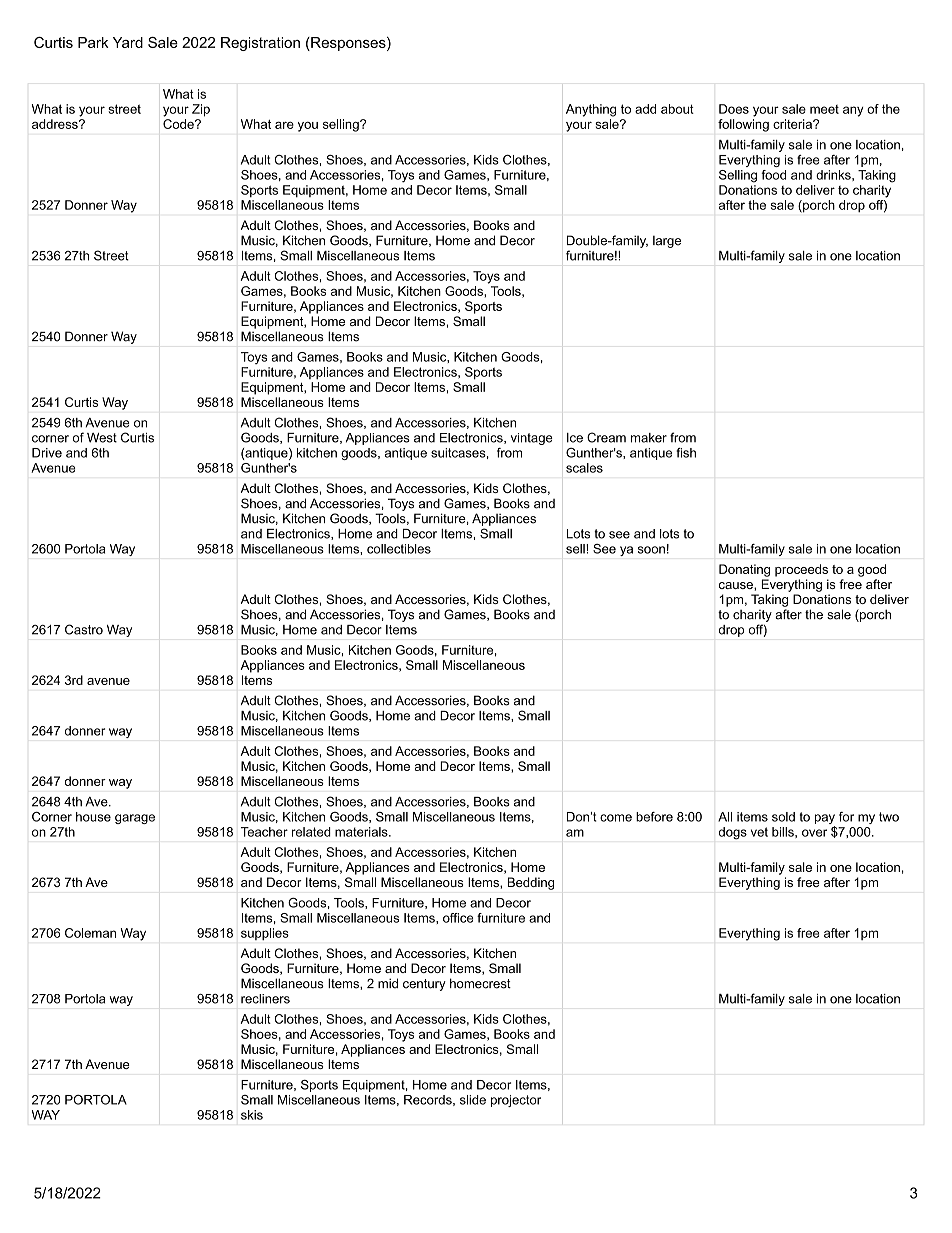 The width and height of the screenshot is (952, 1233). Describe the element at coordinates (399, 549) in the screenshot. I see `collectibles` at that location.
